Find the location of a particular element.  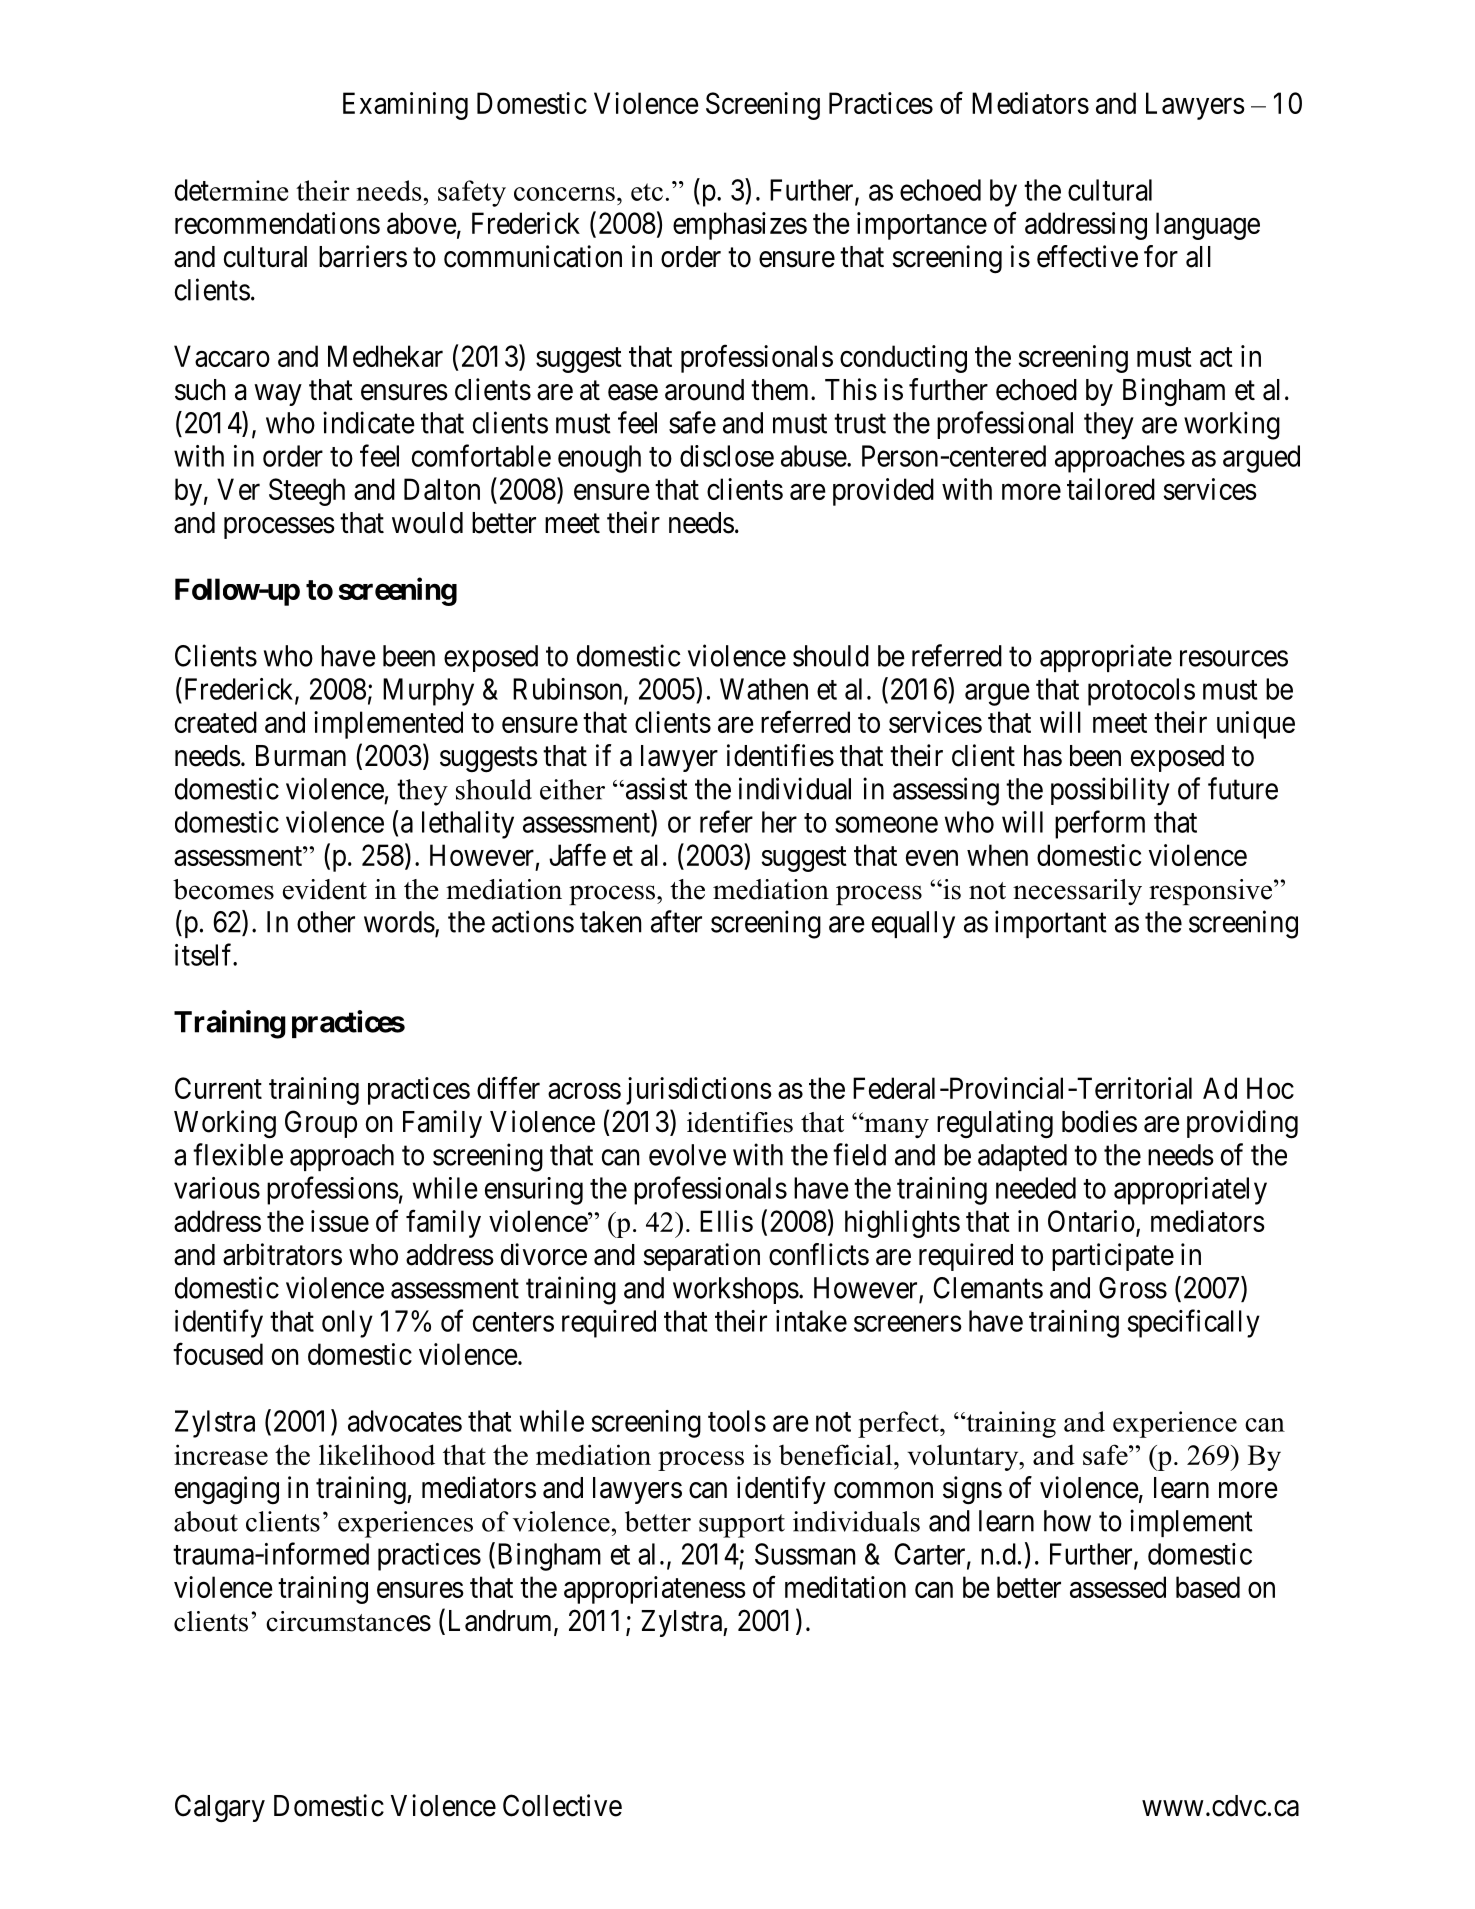

unique is located at coordinates (1256, 725).
